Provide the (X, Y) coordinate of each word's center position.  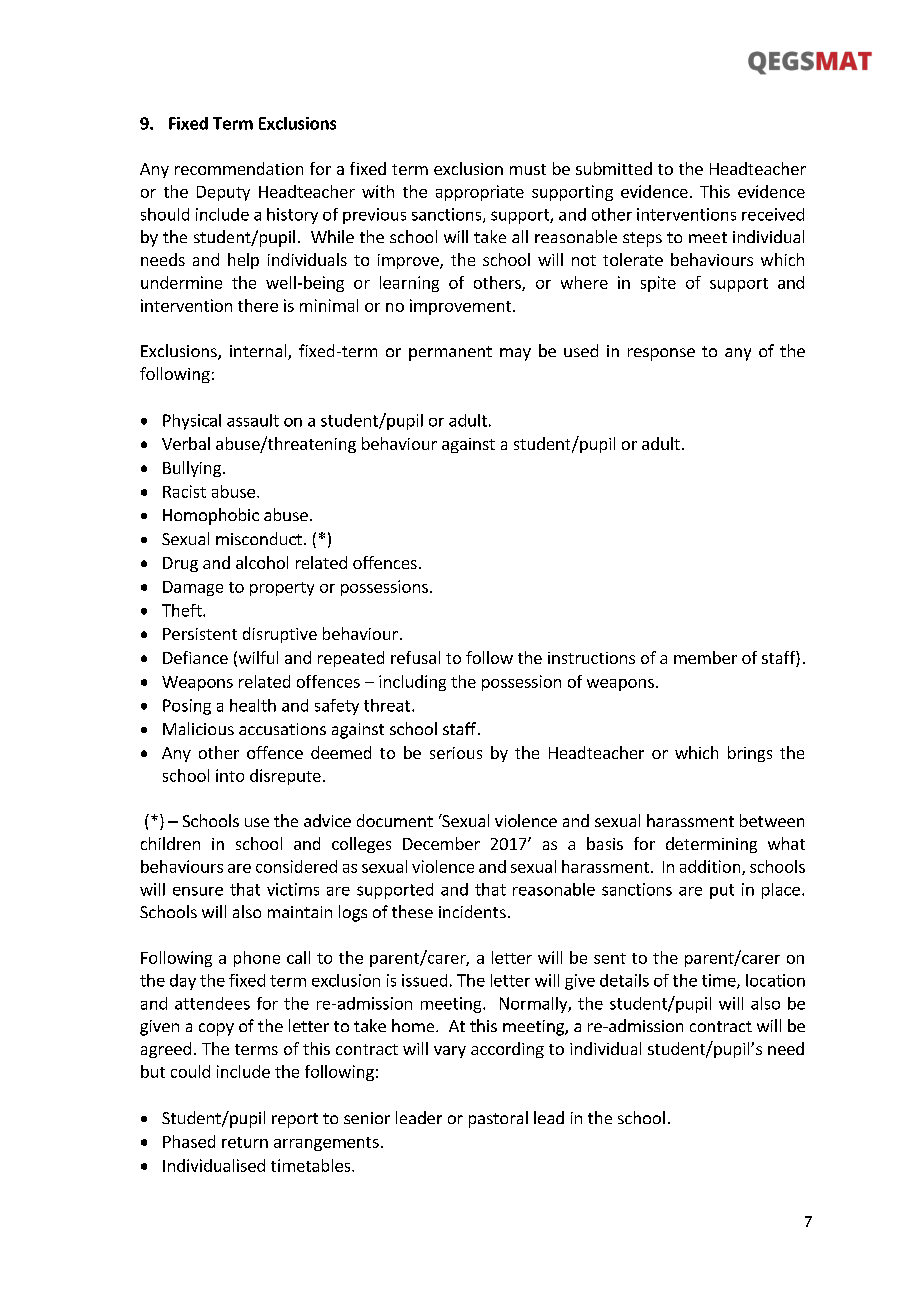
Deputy (223, 193)
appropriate (480, 193)
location (775, 980)
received (773, 214)
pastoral (498, 1119)
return (245, 1142)
